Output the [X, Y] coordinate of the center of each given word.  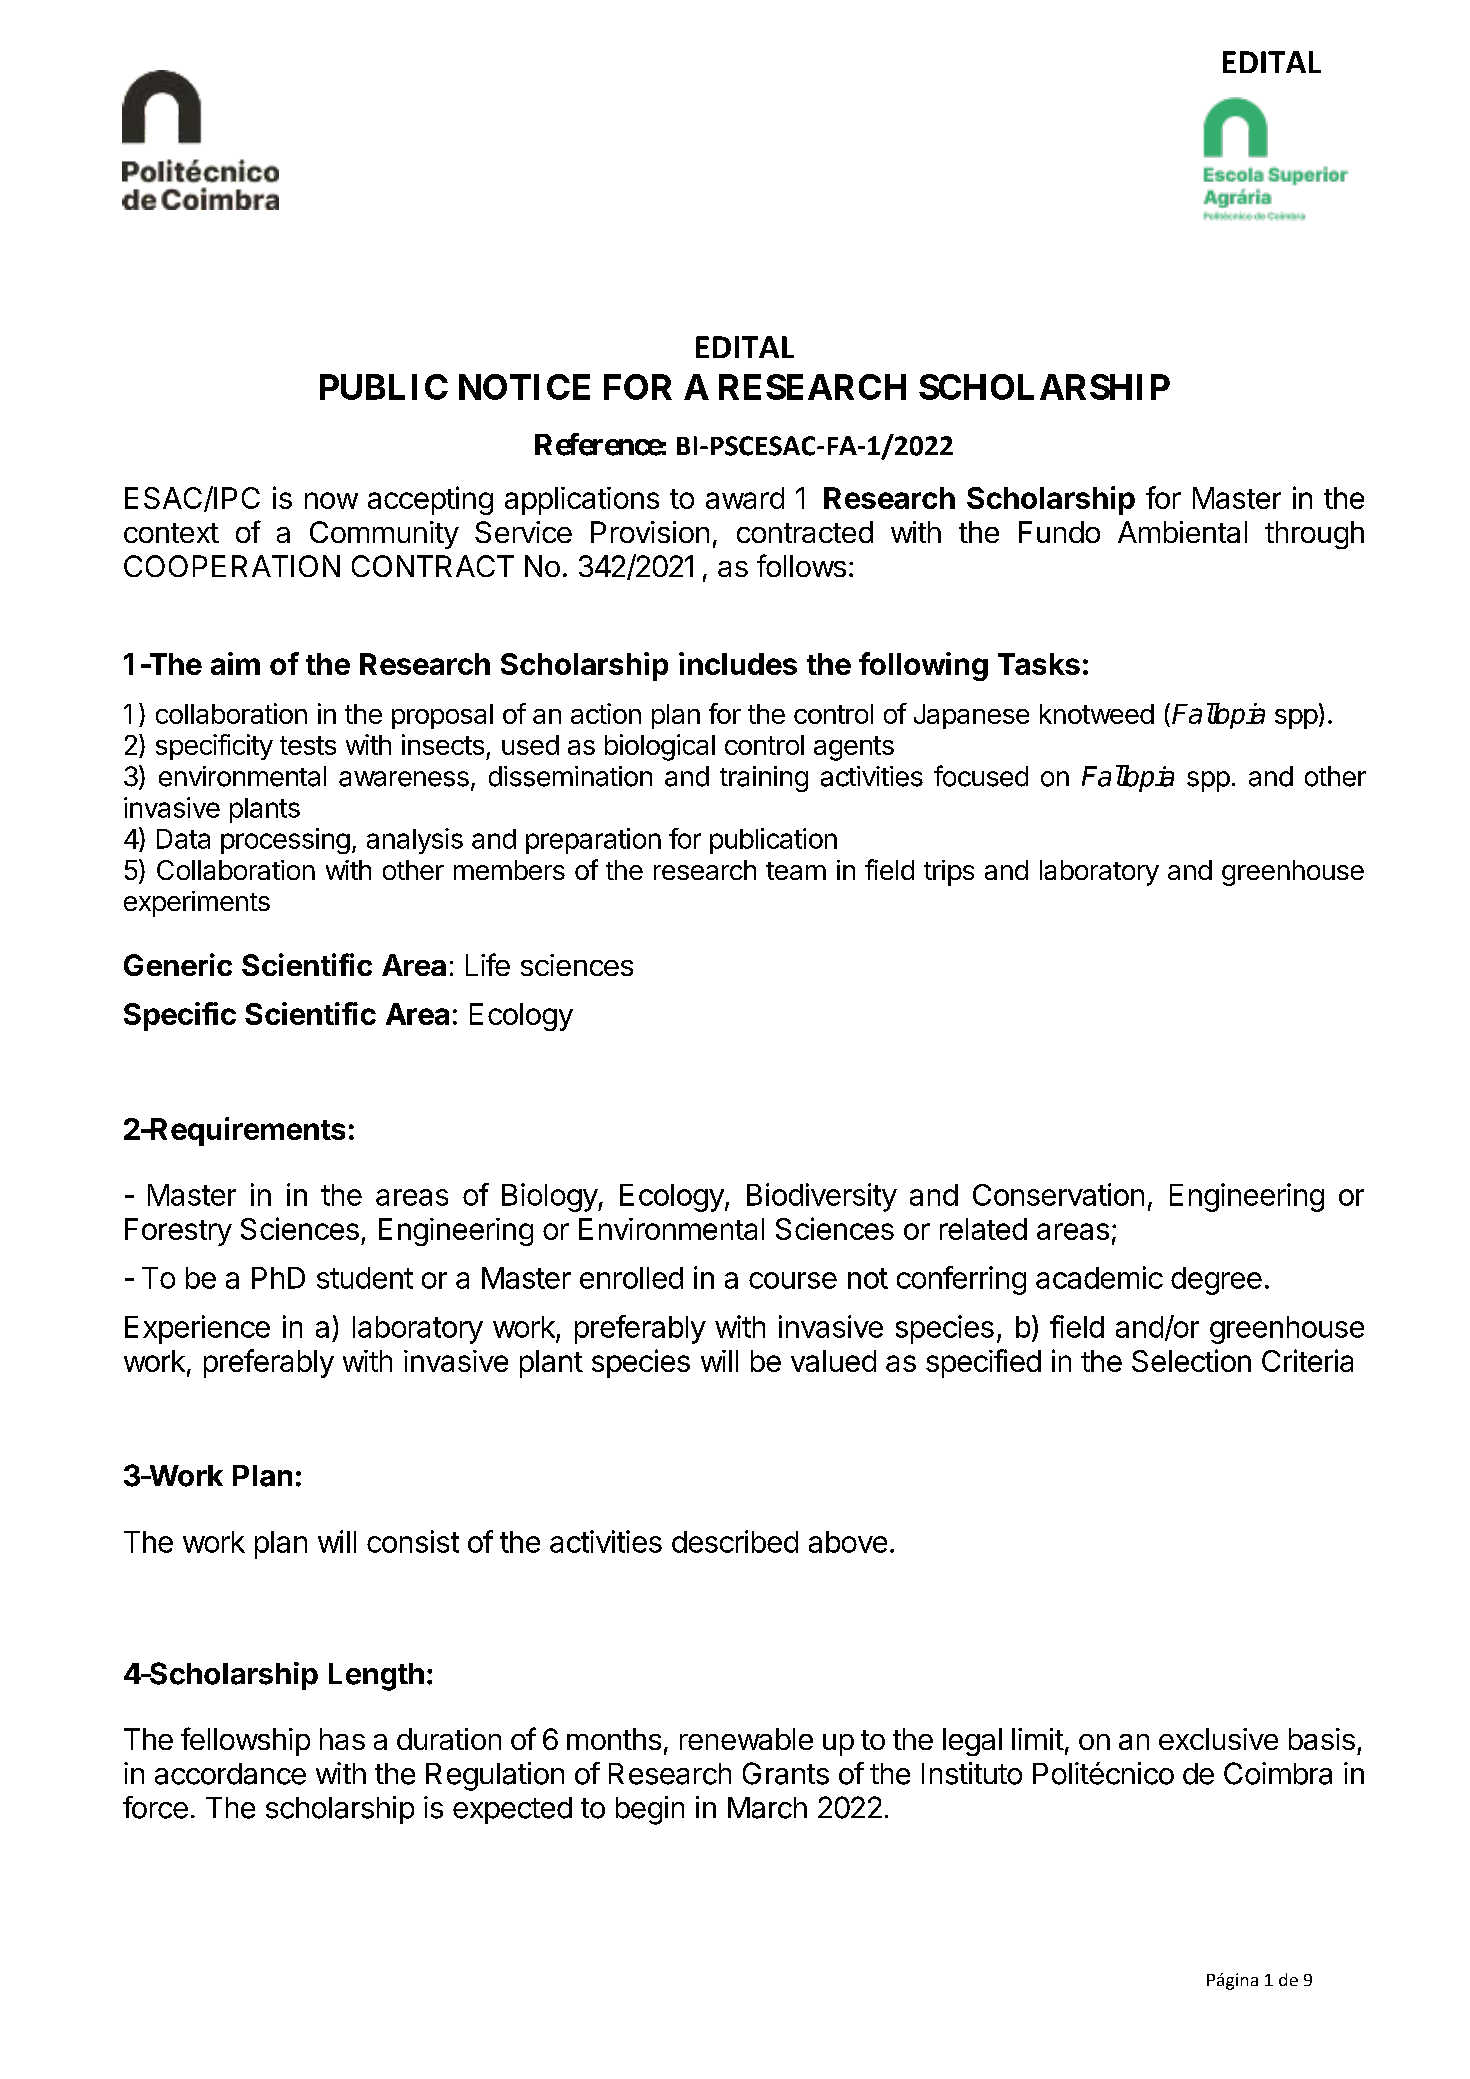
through [1314, 535]
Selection [1191, 1360]
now [331, 500]
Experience [197, 1329]
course [793, 1280]
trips [949, 873]
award [745, 498]
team [796, 871]
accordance [230, 1774]
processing [285, 841]
